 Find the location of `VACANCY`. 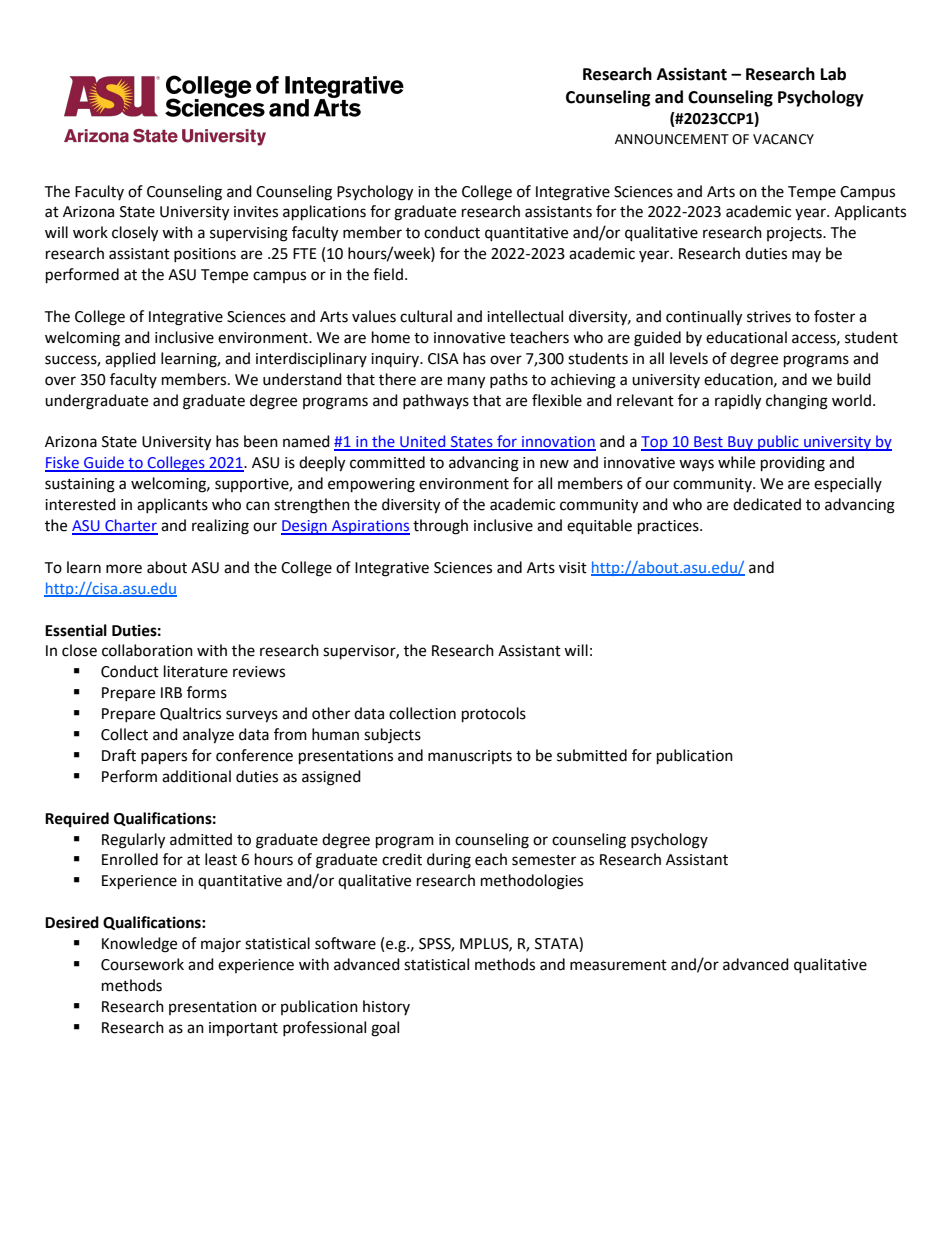

VACANCY is located at coordinates (783, 139).
